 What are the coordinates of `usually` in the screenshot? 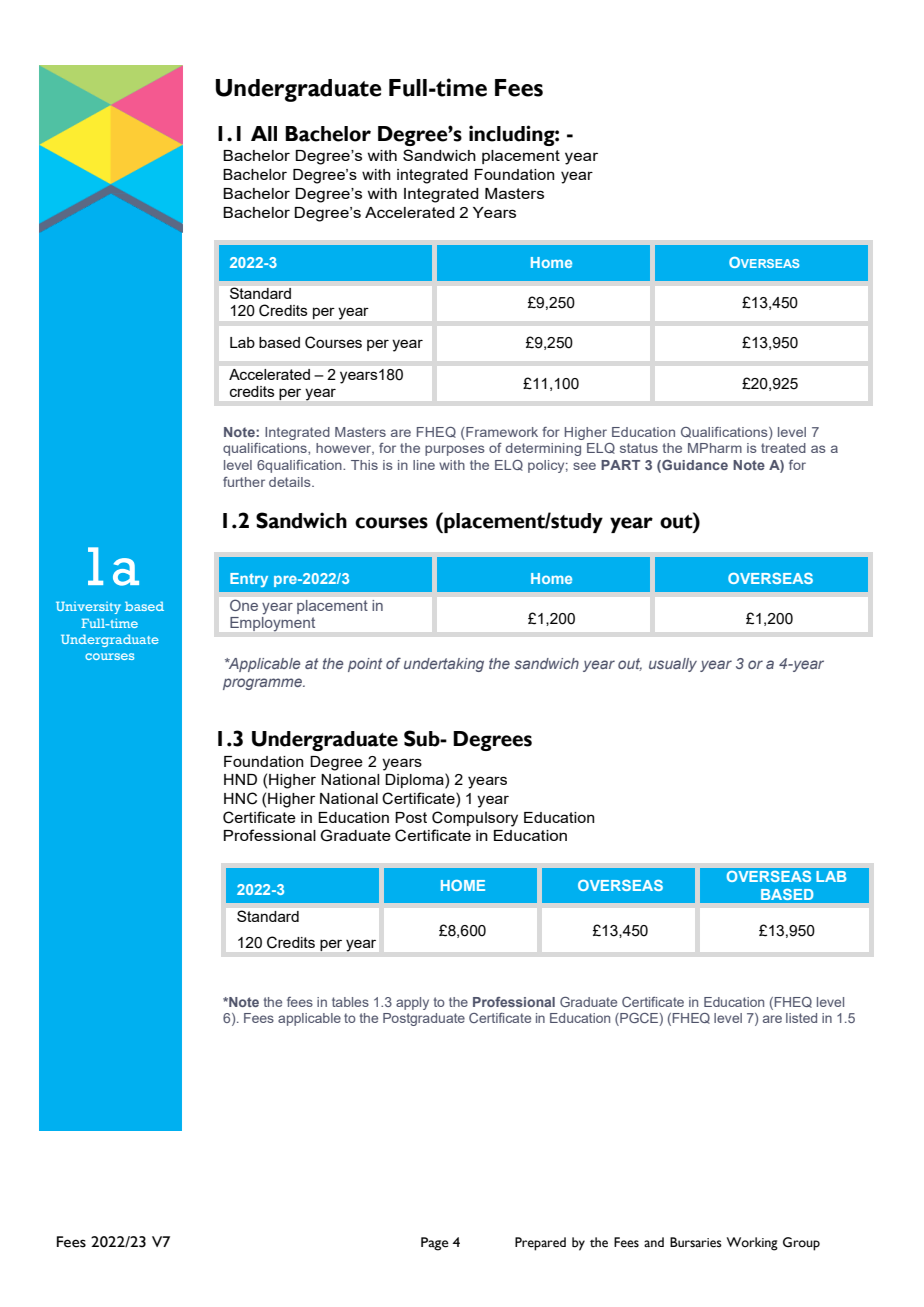 It's located at (673, 665).
